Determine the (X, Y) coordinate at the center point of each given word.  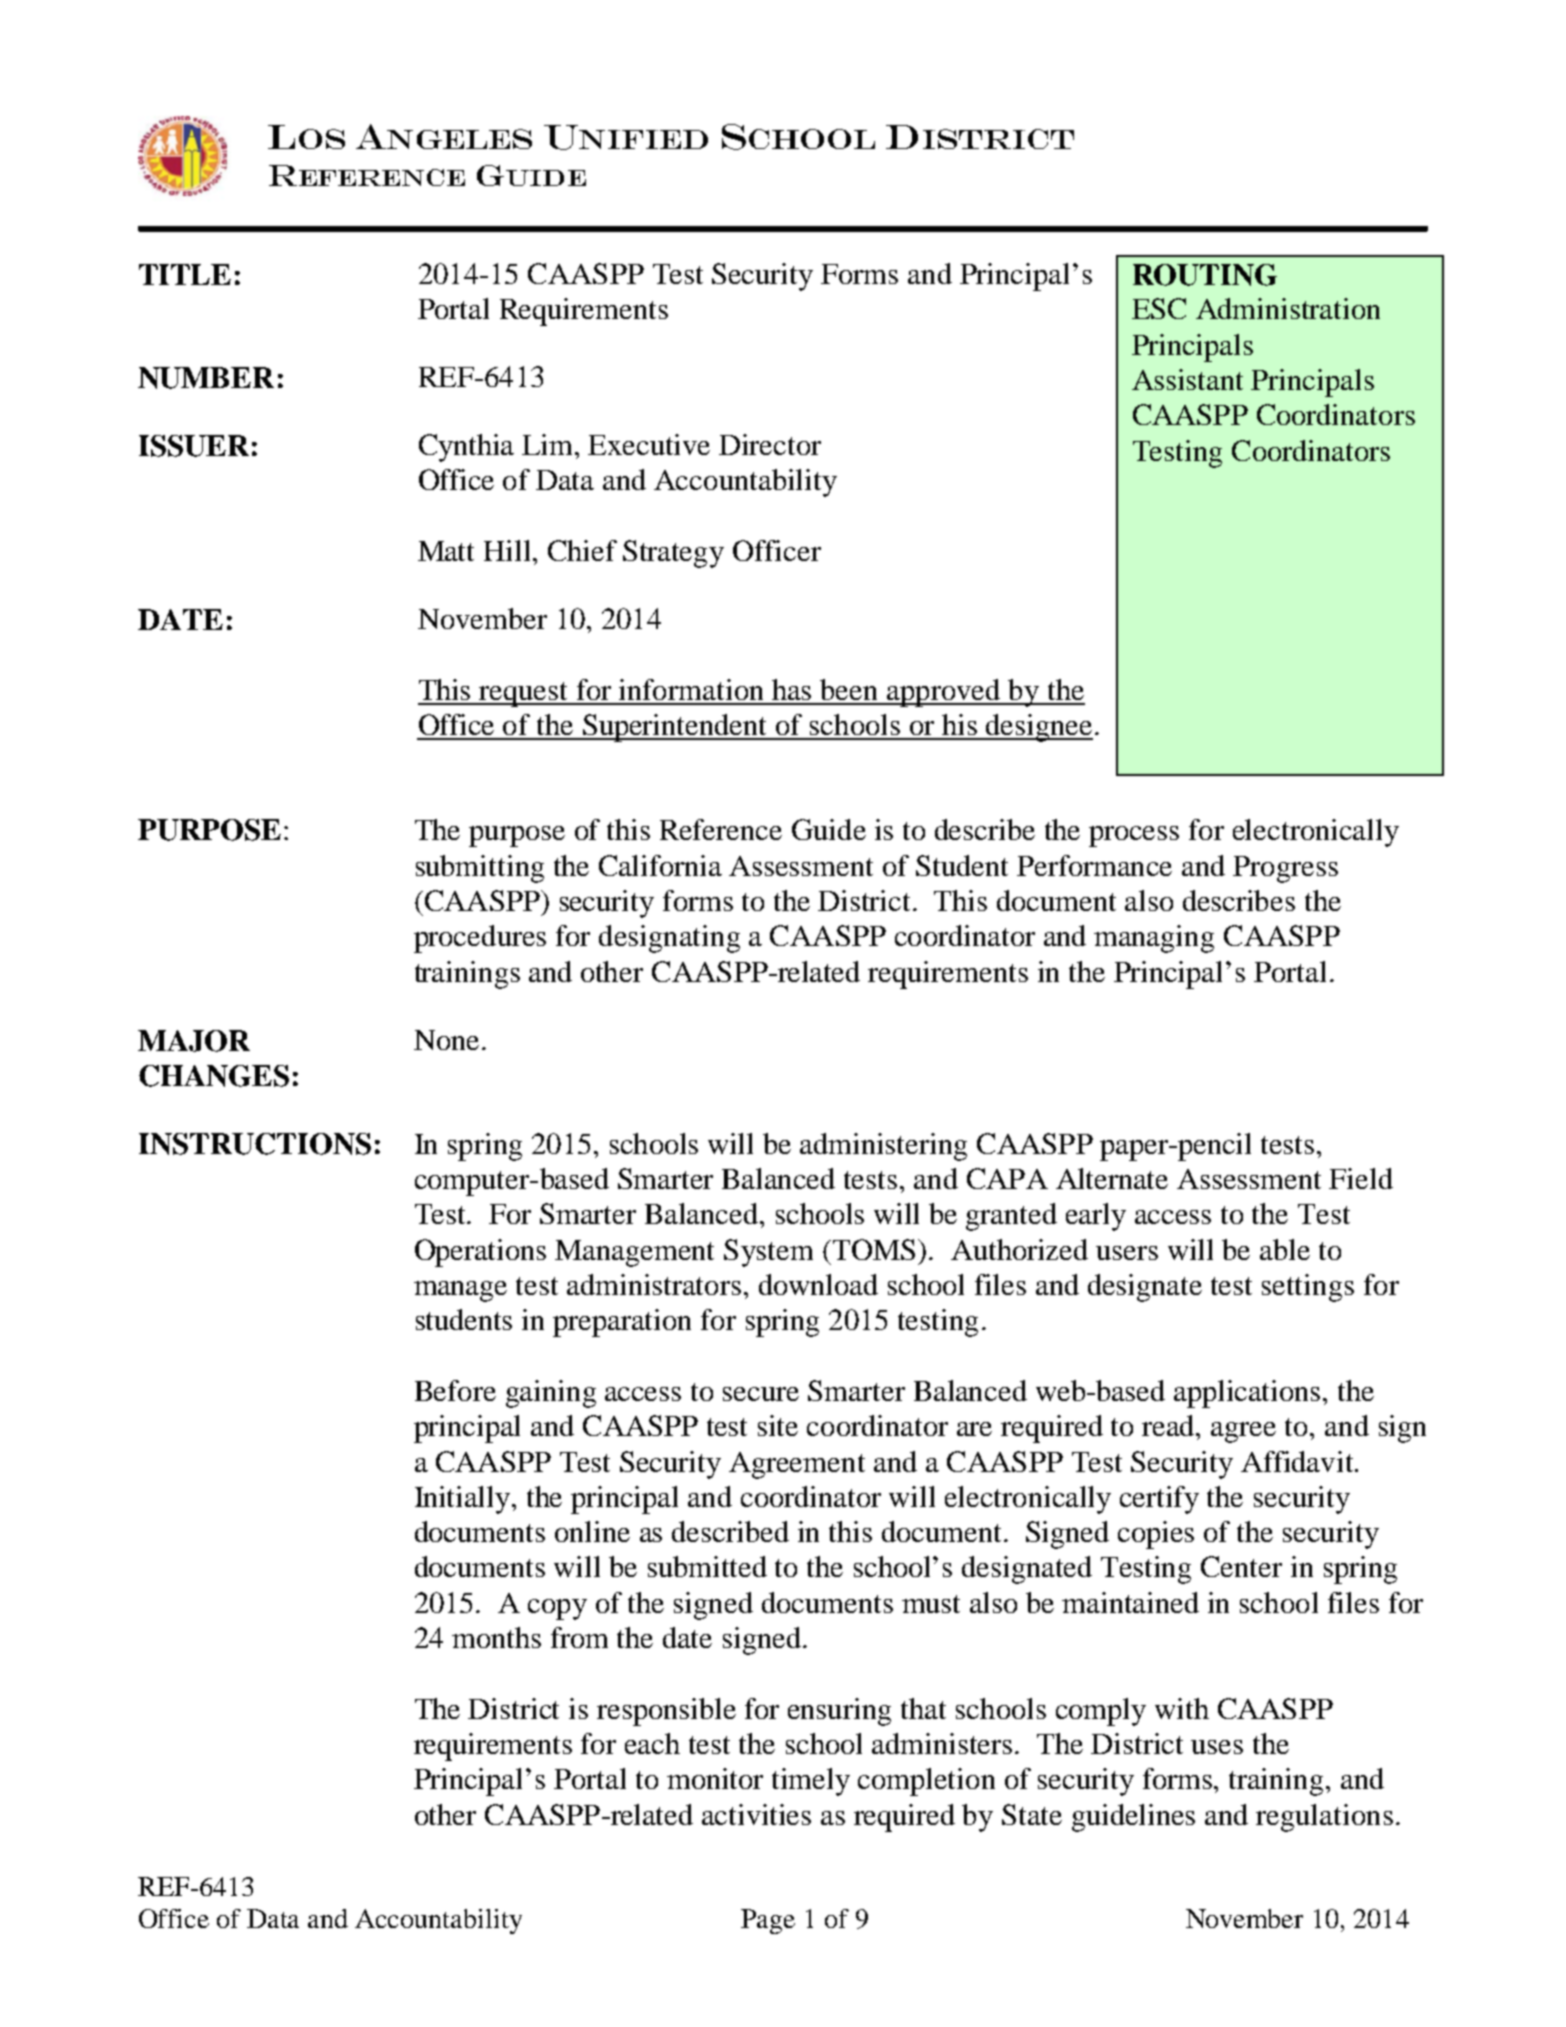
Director (770, 444)
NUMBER (206, 378)
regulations (1324, 1818)
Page (768, 1921)
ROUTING (1205, 275)
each (652, 1743)
